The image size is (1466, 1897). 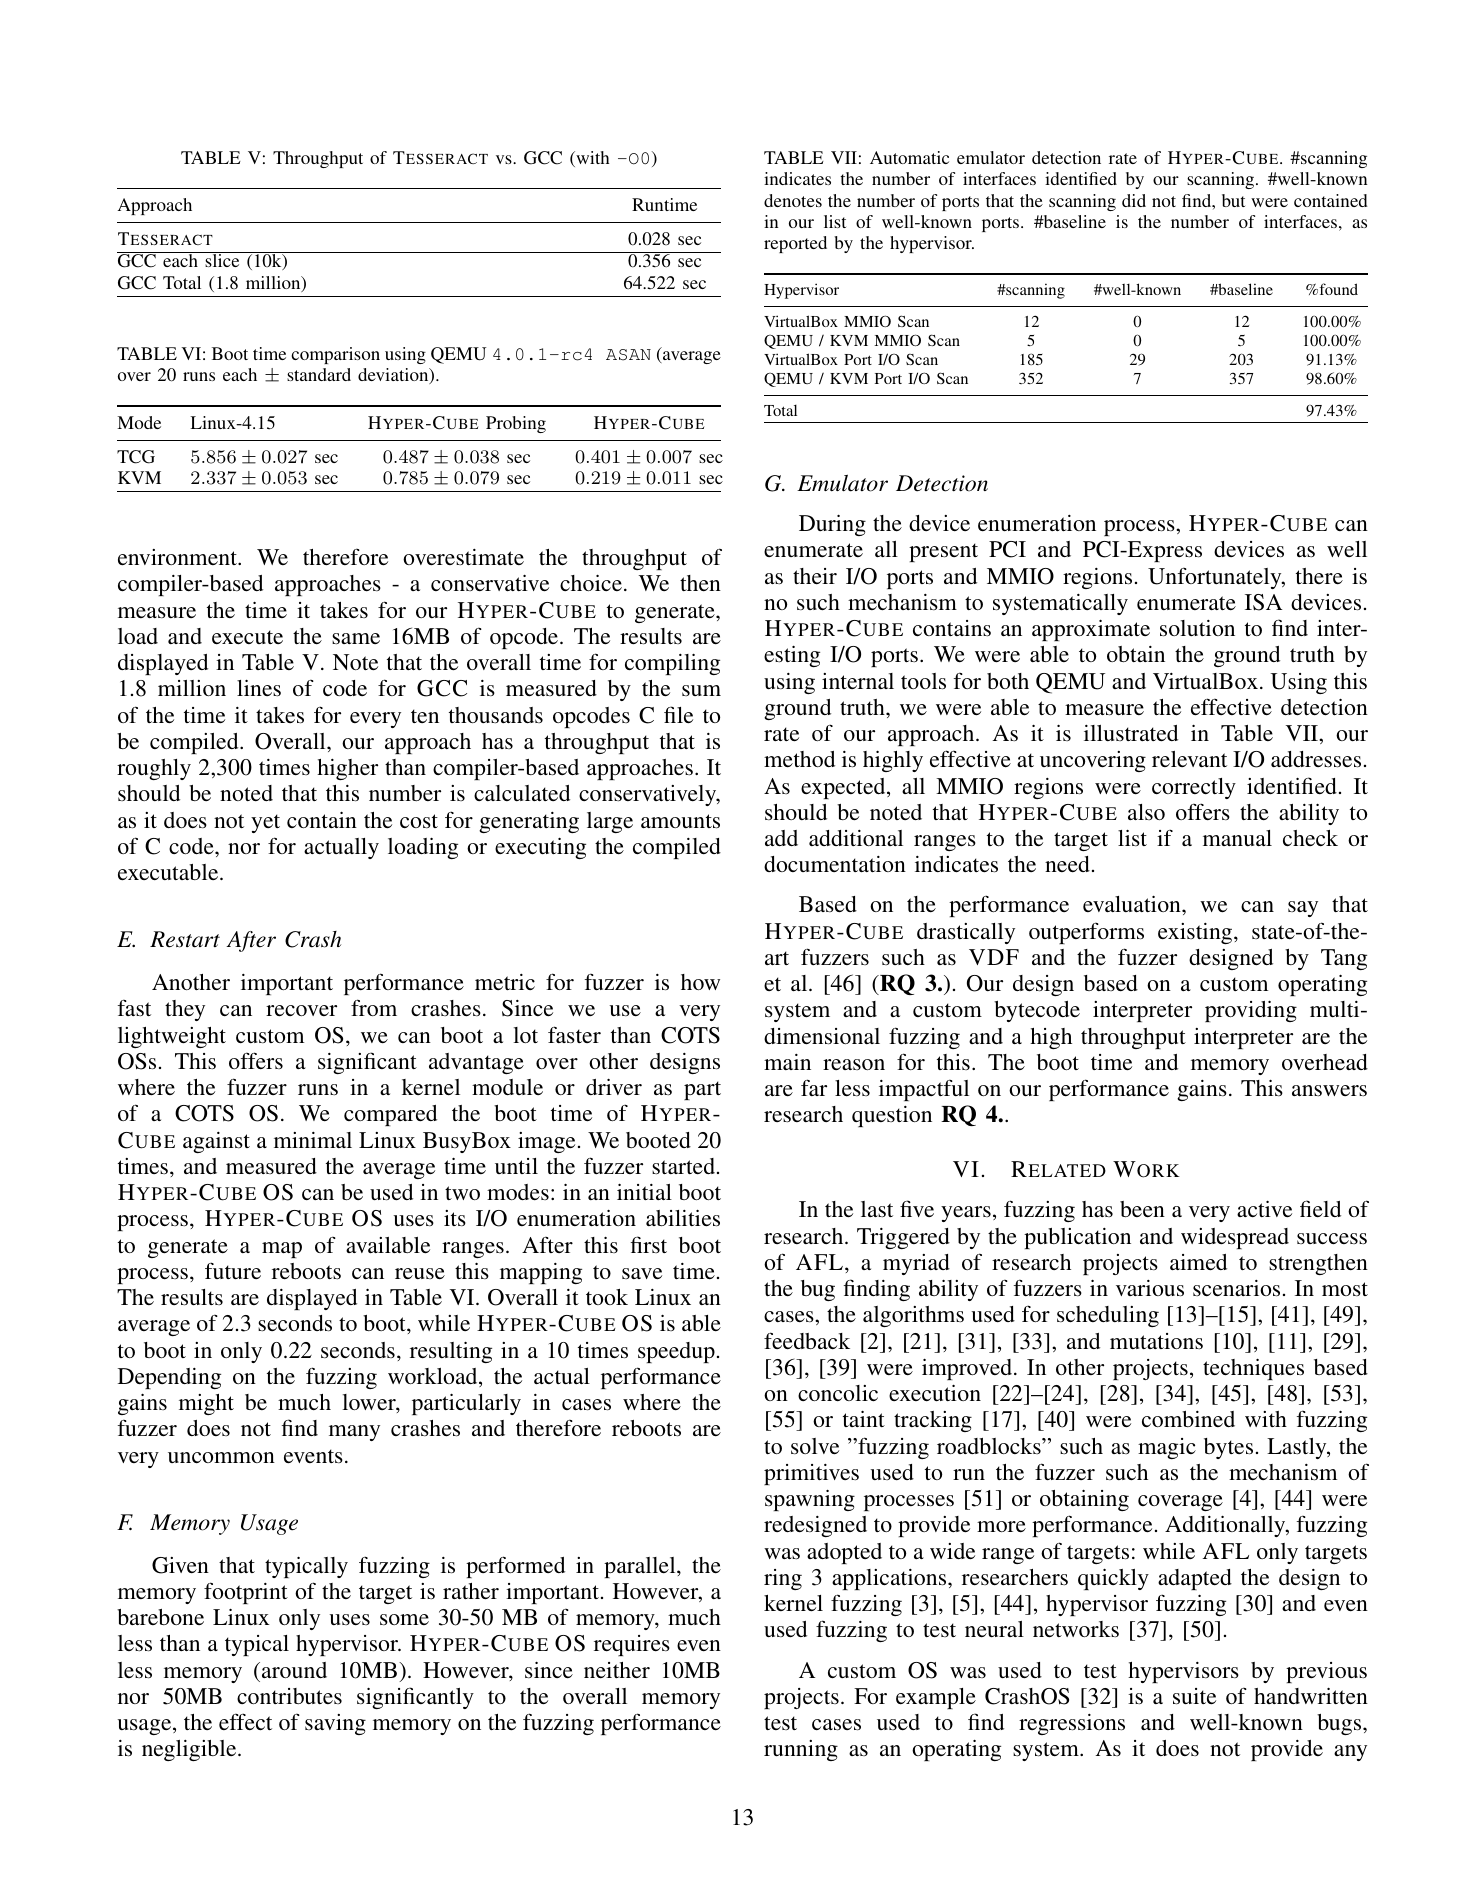 I want to click on Automatic, so click(x=909, y=157).
